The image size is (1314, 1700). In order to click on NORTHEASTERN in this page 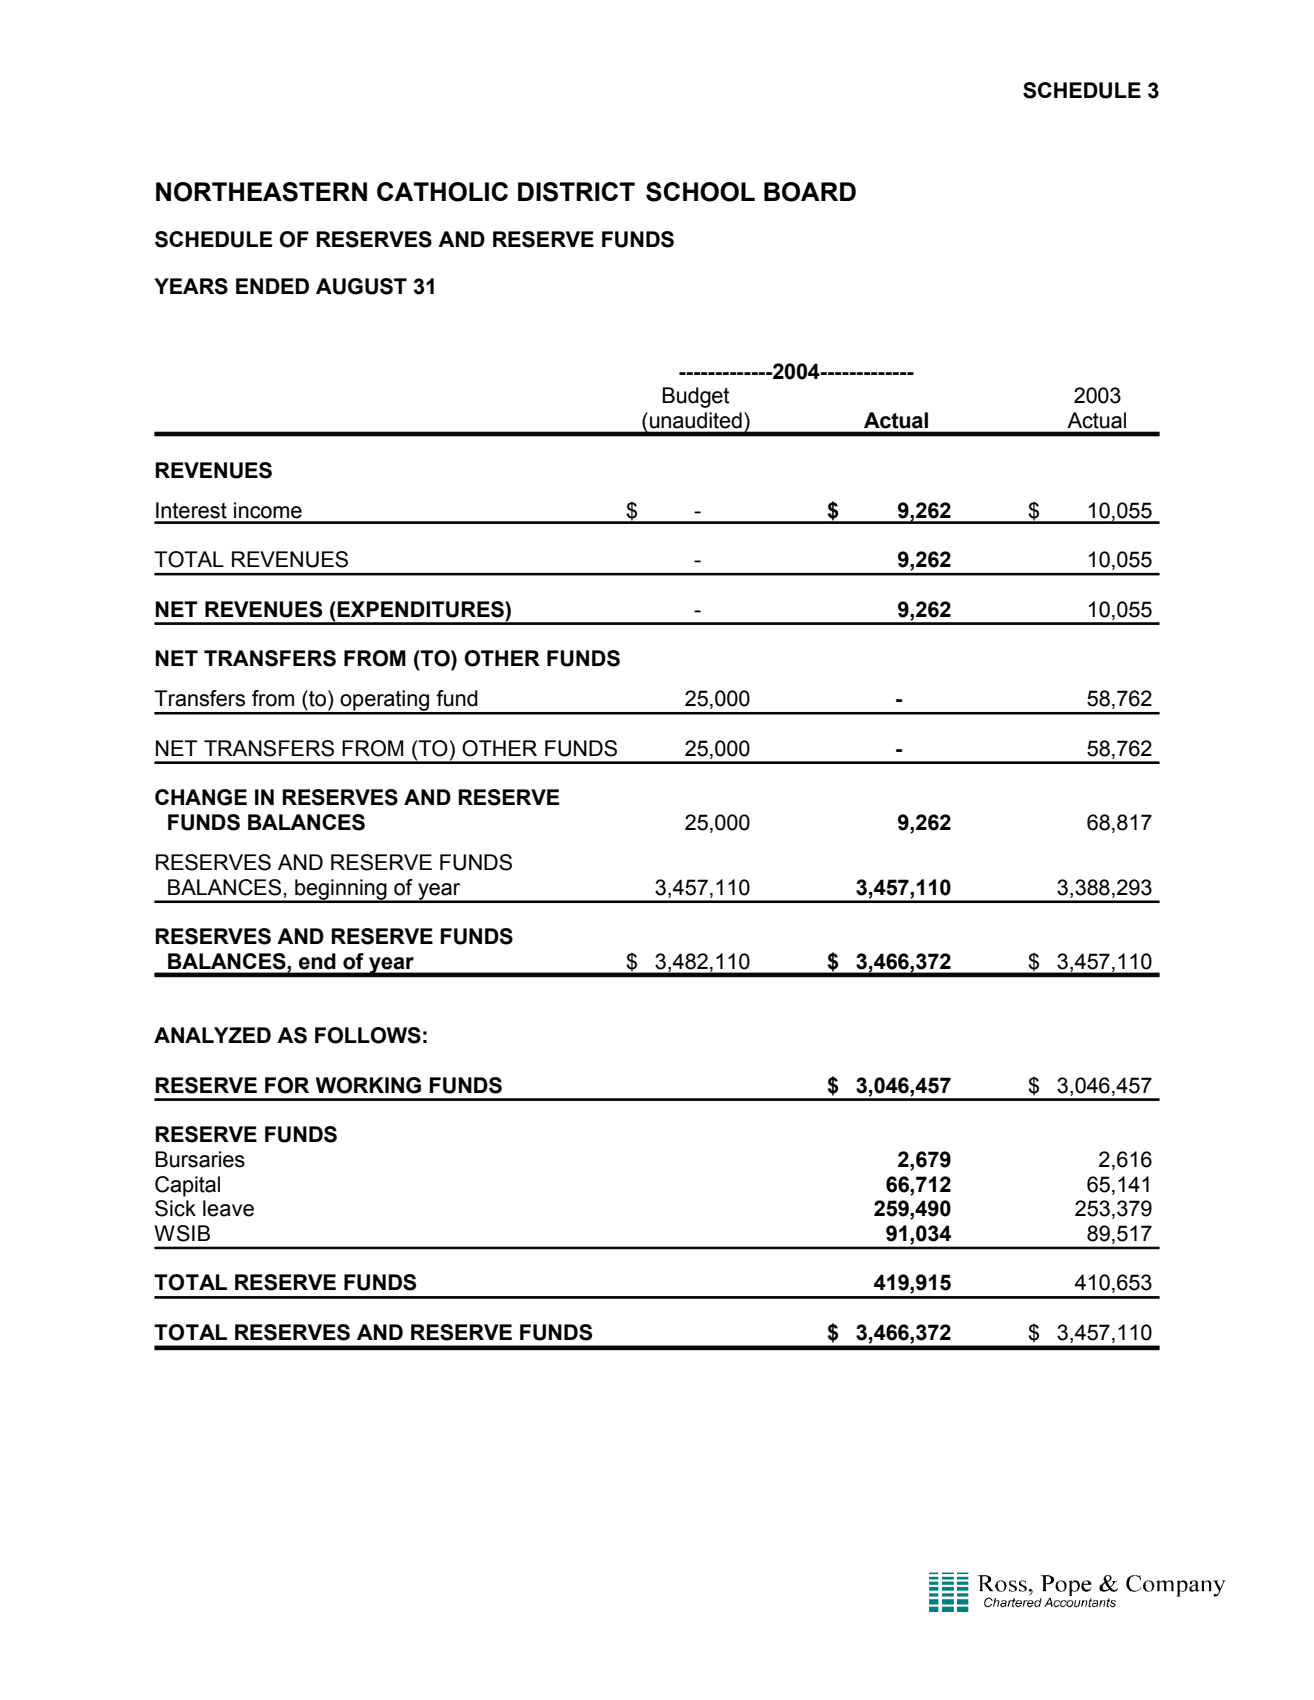, I will do `click(261, 192)`.
